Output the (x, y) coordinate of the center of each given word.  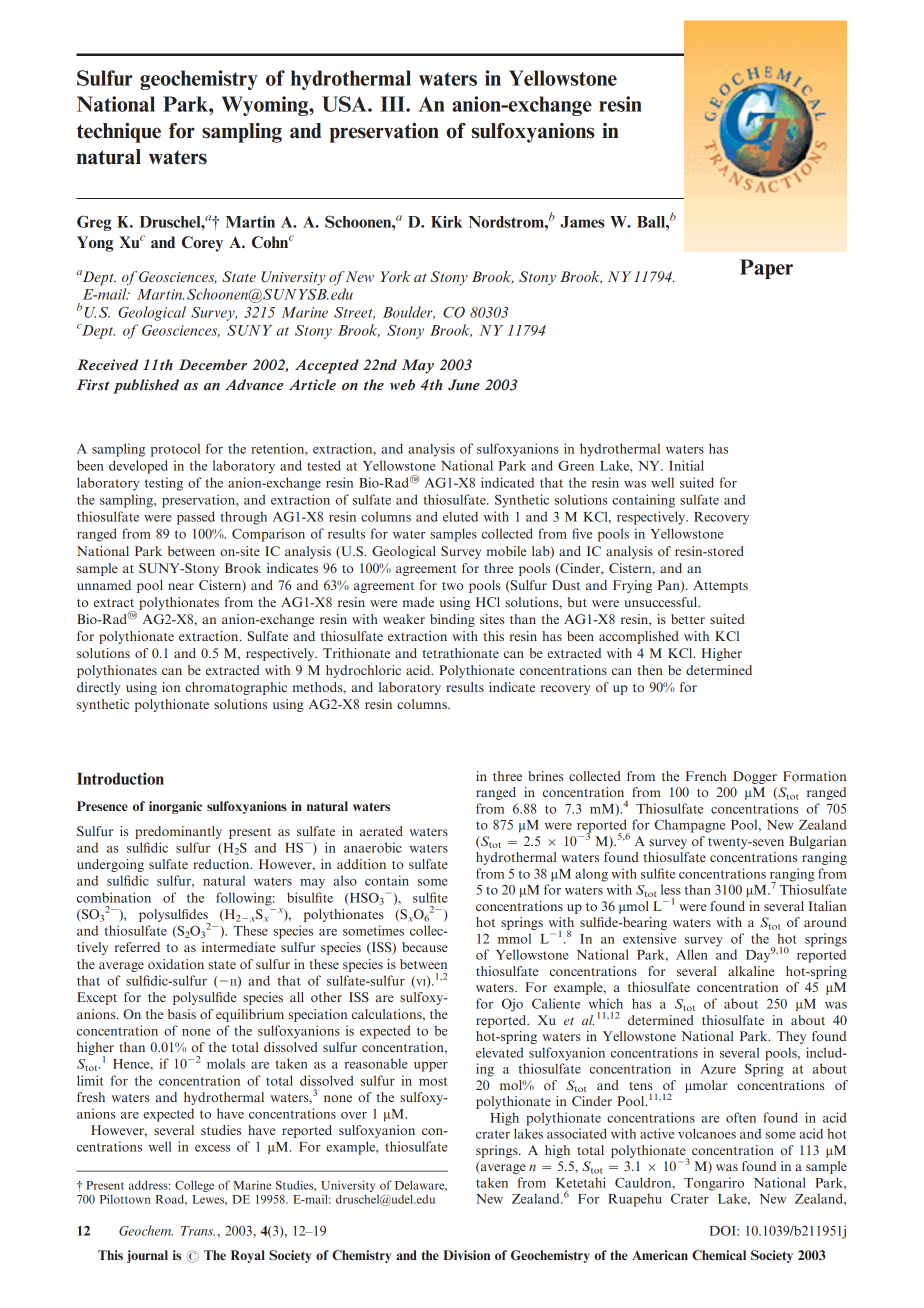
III (394, 104)
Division (466, 1255)
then (650, 670)
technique (119, 133)
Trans (198, 1231)
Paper (766, 269)
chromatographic (236, 688)
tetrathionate (460, 653)
